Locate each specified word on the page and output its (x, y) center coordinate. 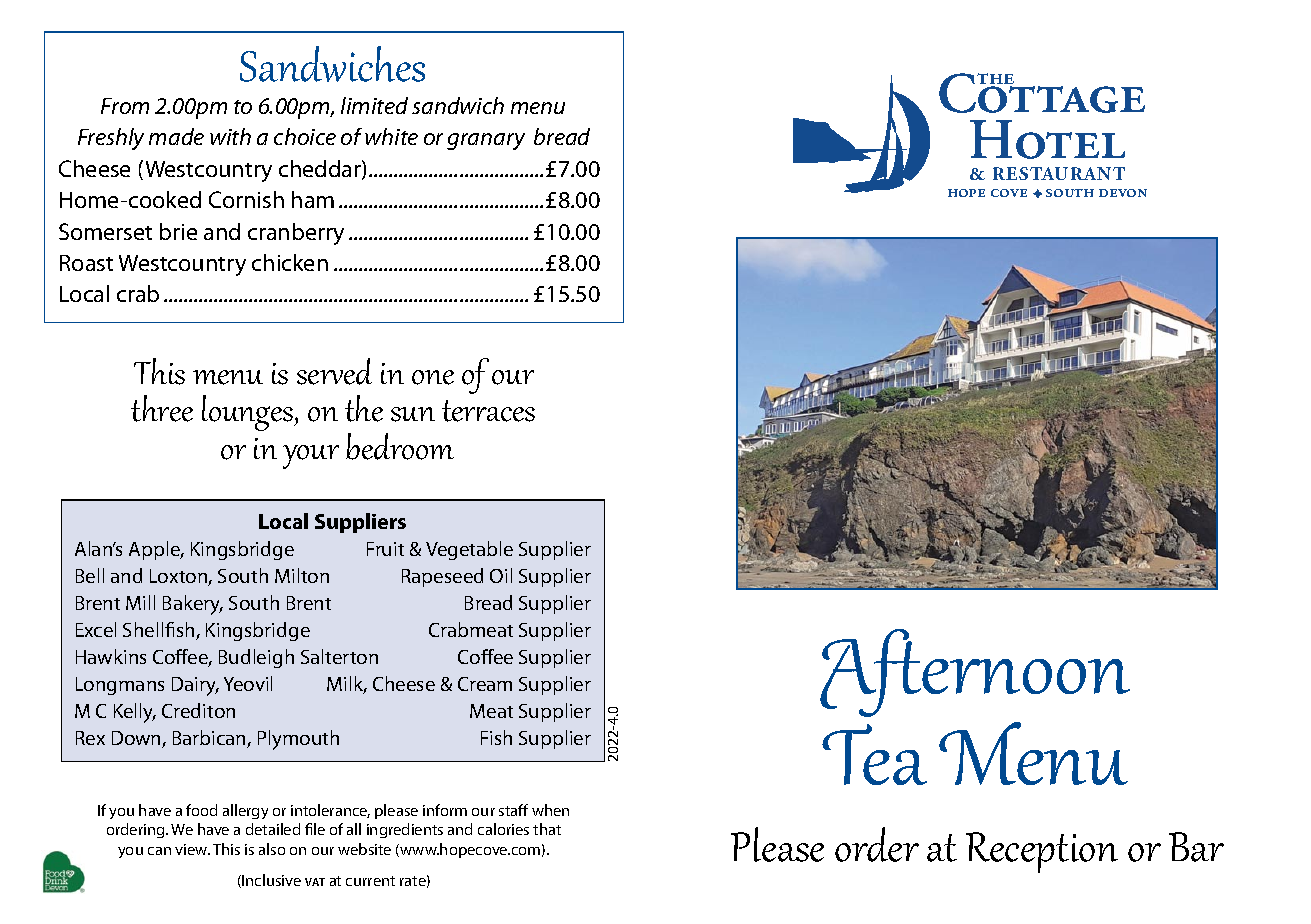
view (192, 849)
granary (486, 141)
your (311, 457)
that (547, 829)
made (176, 136)
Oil (501, 575)
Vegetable (469, 550)
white (391, 136)
